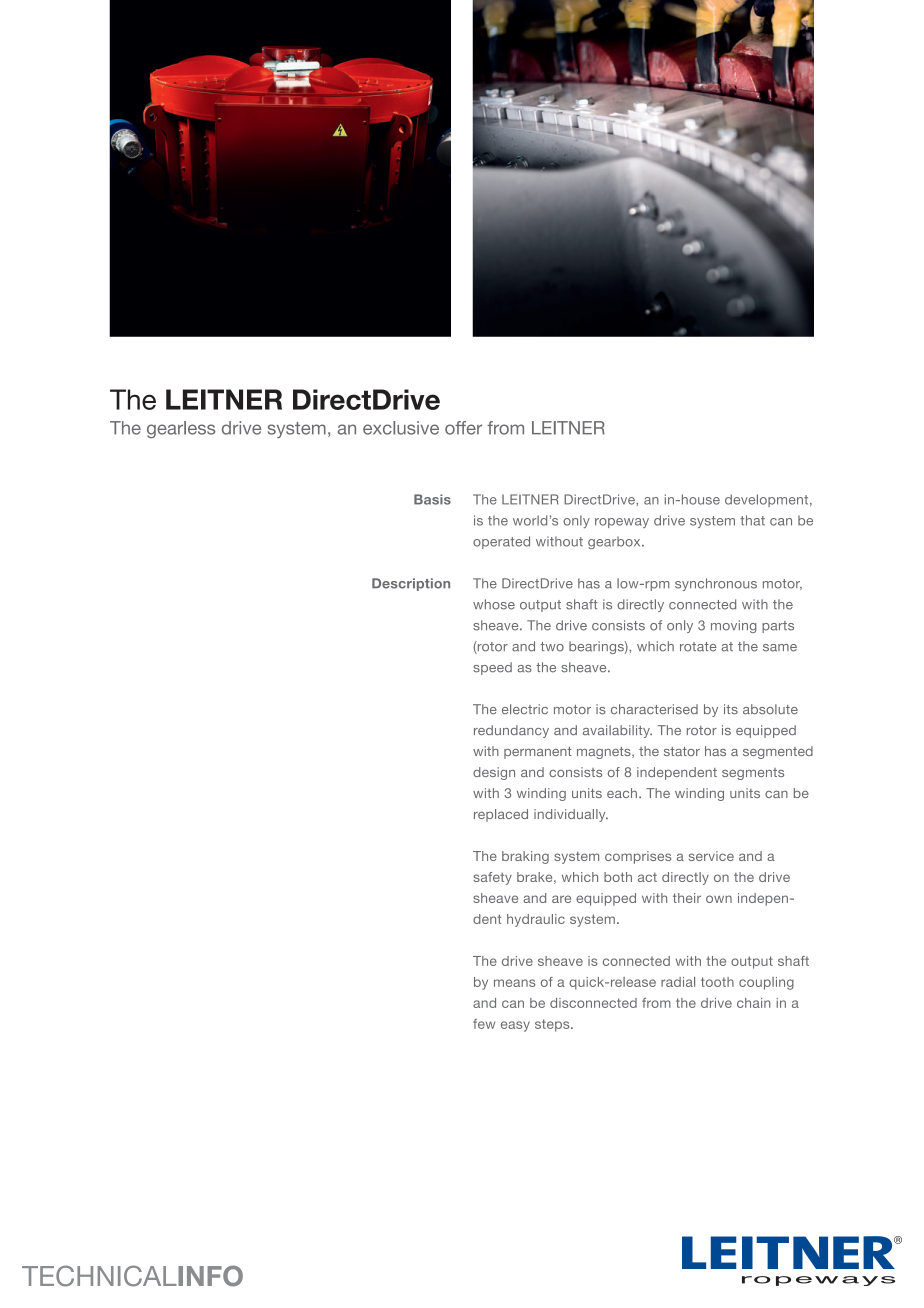  Describe the element at coordinates (484, 1024) in the screenshot. I see `few` at that location.
